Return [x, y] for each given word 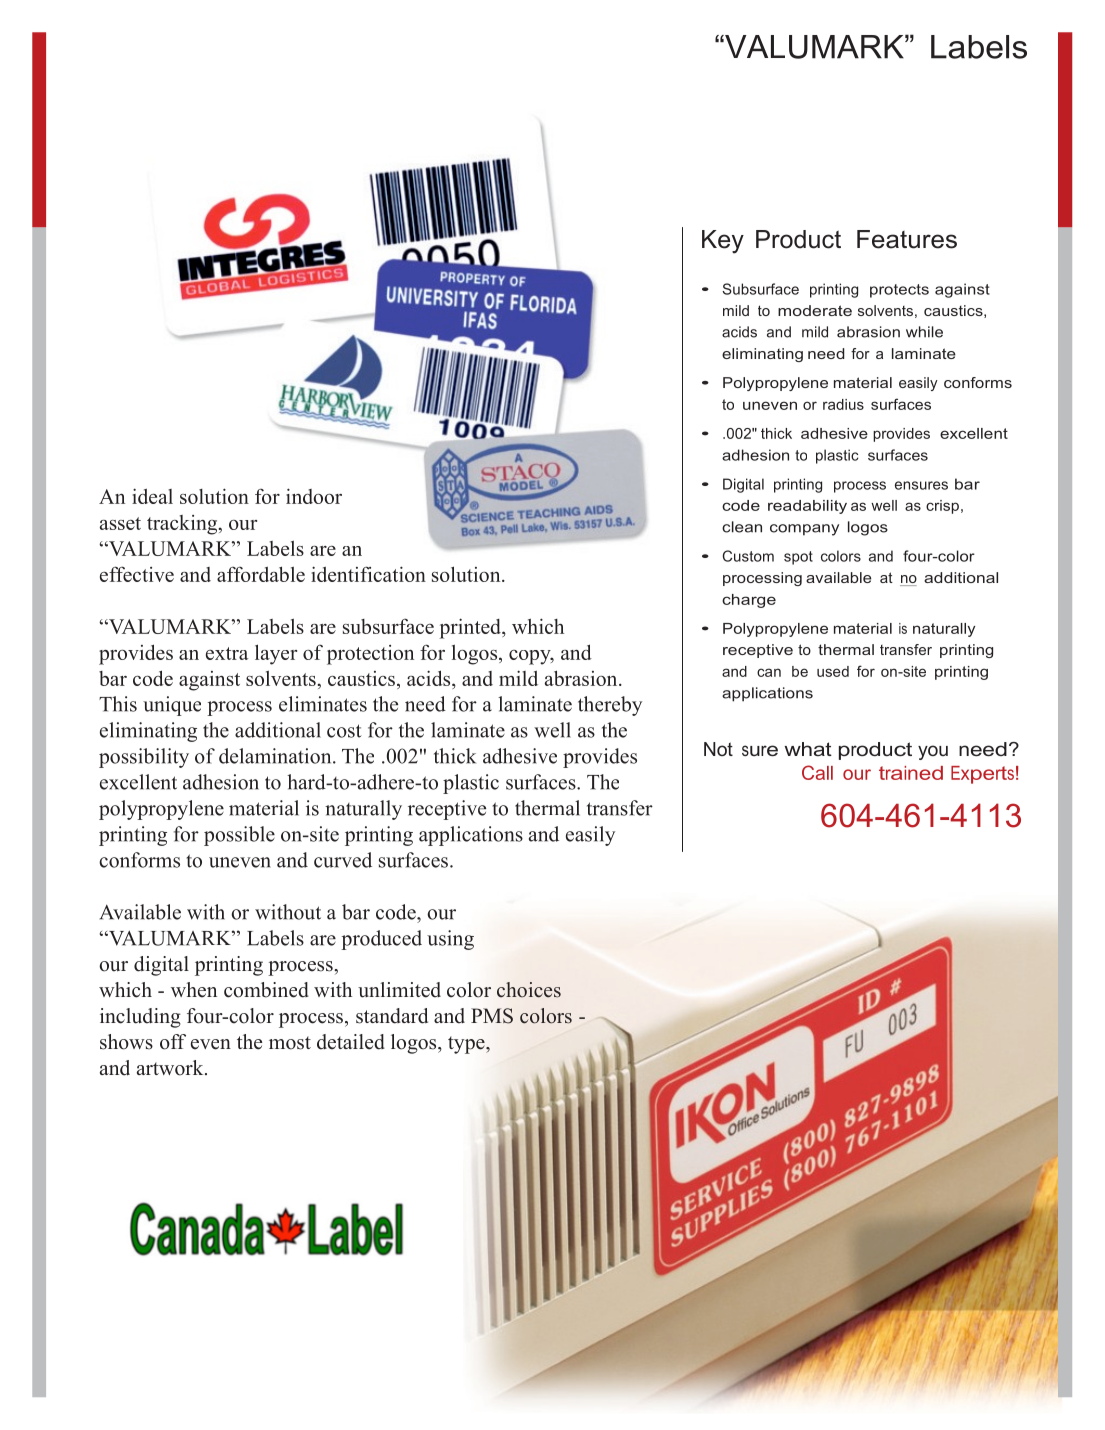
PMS [492, 1016]
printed [471, 628]
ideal [152, 496]
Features [907, 239]
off [173, 1042]
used [833, 671]
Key [723, 242]
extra [227, 653]
